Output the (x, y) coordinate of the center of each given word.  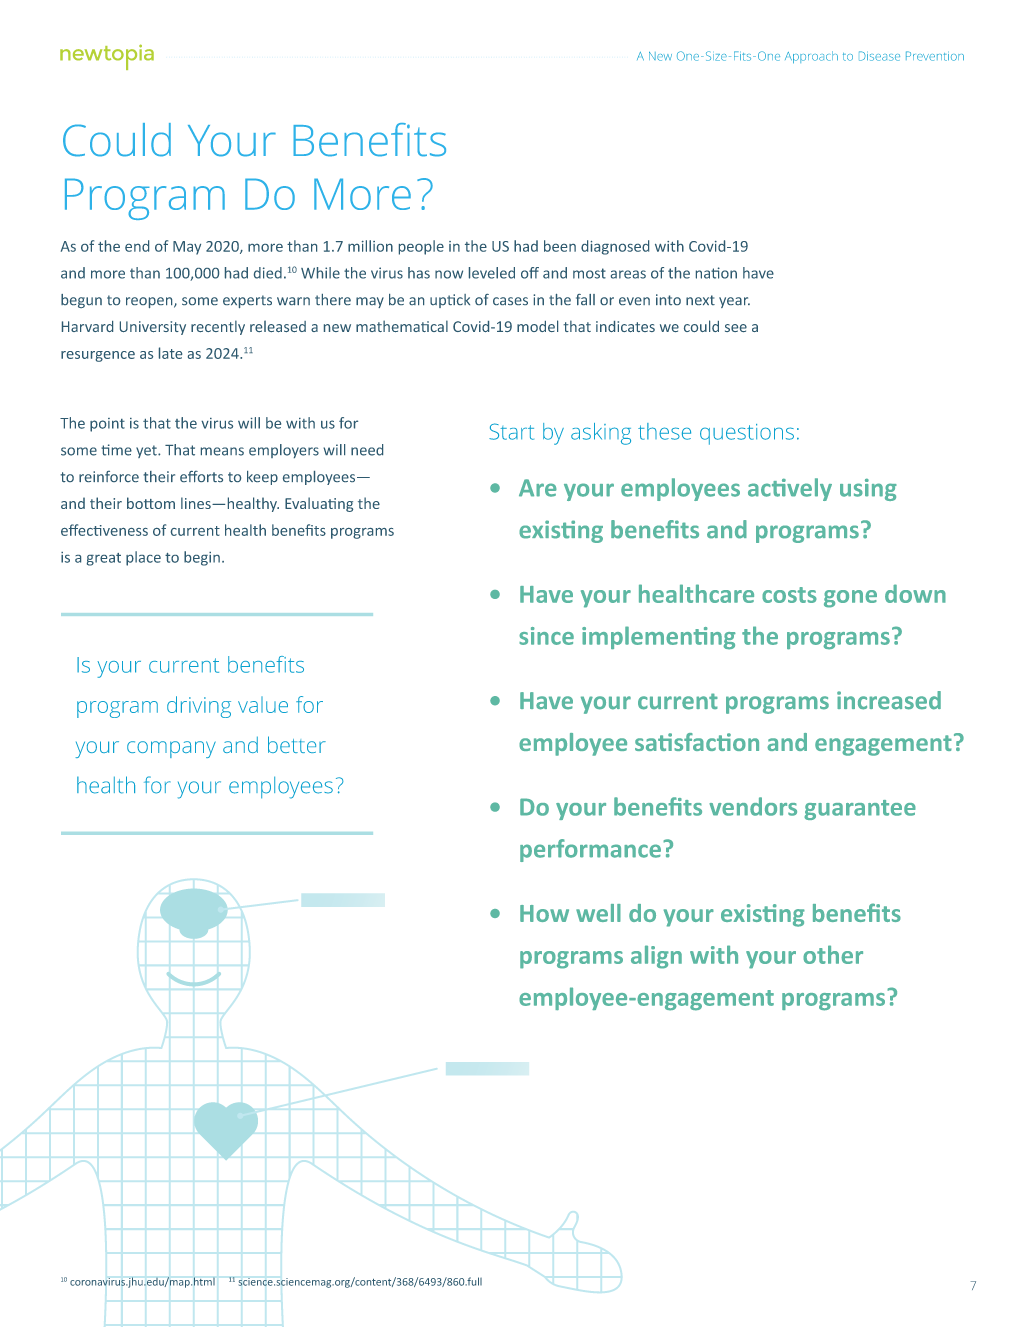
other (833, 954)
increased (889, 700)
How (544, 913)
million (370, 246)
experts (247, 301)
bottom (151, 503)
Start (511, 431)
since (546, 636)
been (560, 246)
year (734, 302)
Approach (811, 57)
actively (790, 489)
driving (199, 707)
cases (510, 301)
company (171, 749)
